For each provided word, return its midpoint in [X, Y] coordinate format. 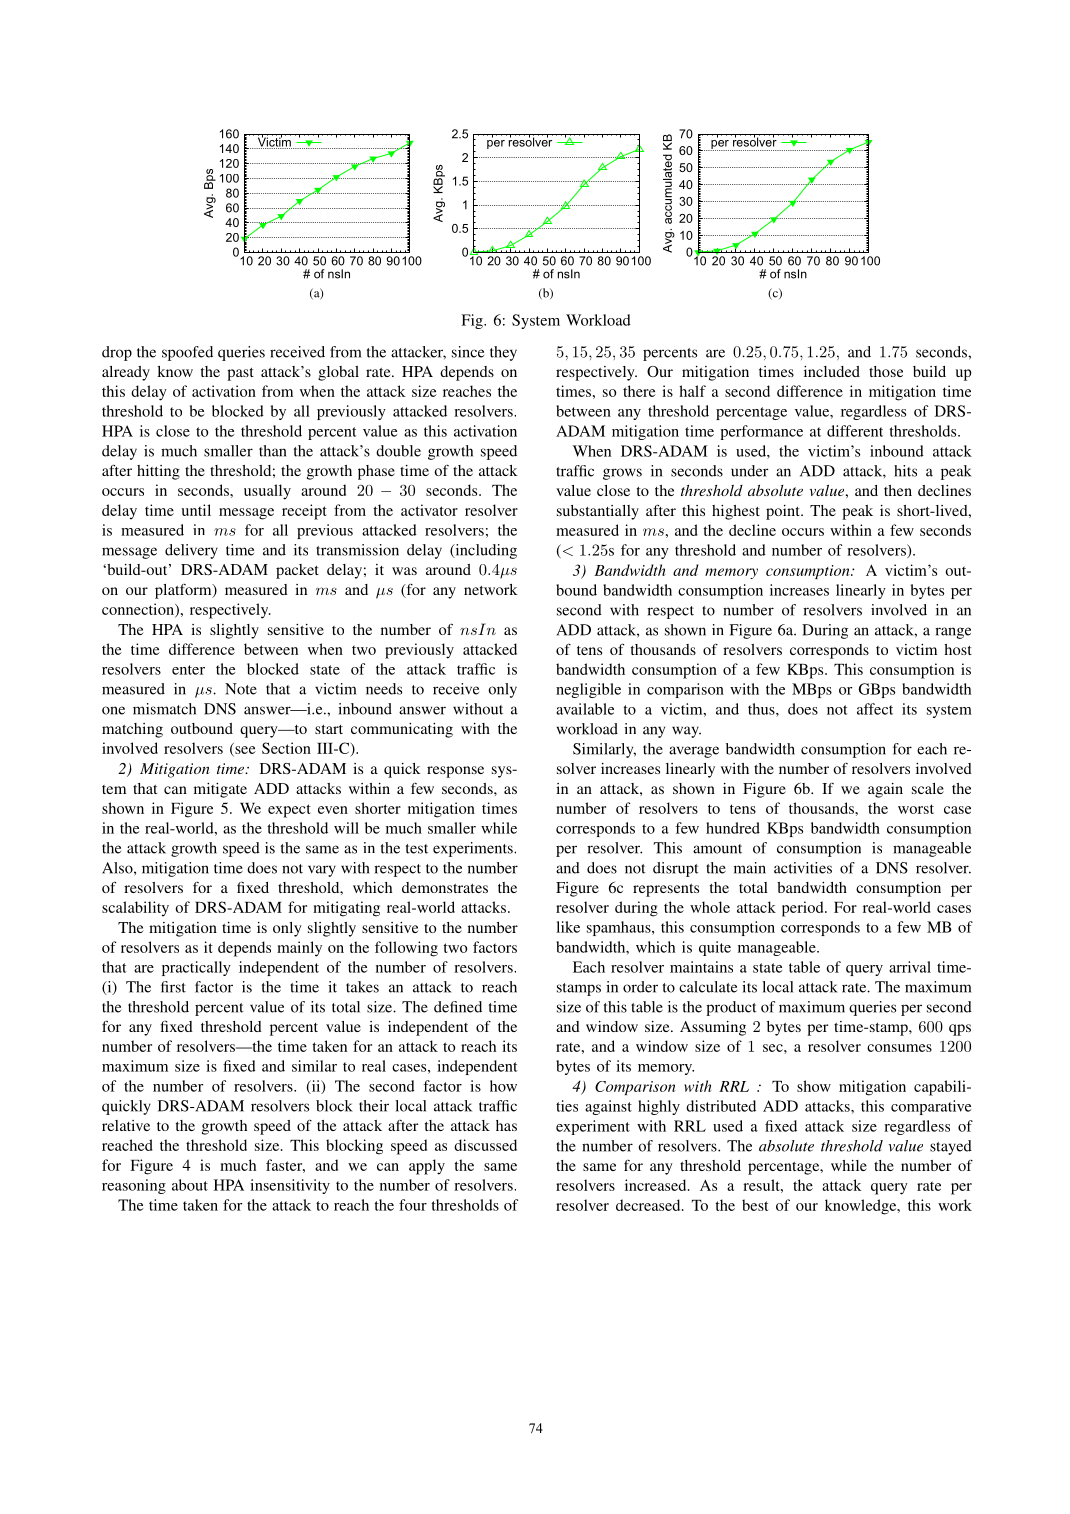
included [832, 371]
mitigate [220, 790]
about [190, 1185]
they [503, 353]
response [455, 772]
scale [928, 788]
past [240, 374]
